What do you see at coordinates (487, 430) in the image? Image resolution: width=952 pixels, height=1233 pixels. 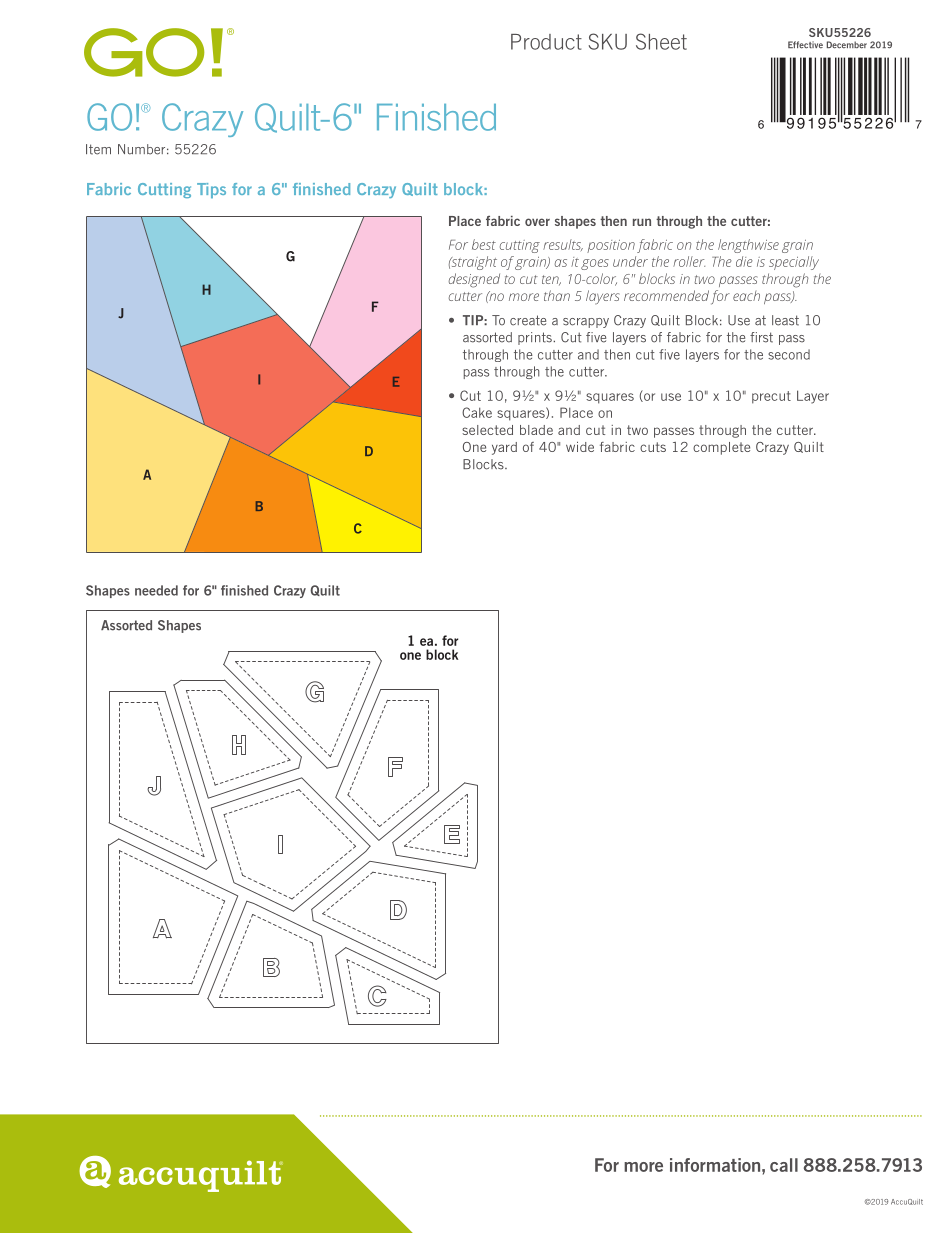 I see `selected` at bounding box center [487, 430].
